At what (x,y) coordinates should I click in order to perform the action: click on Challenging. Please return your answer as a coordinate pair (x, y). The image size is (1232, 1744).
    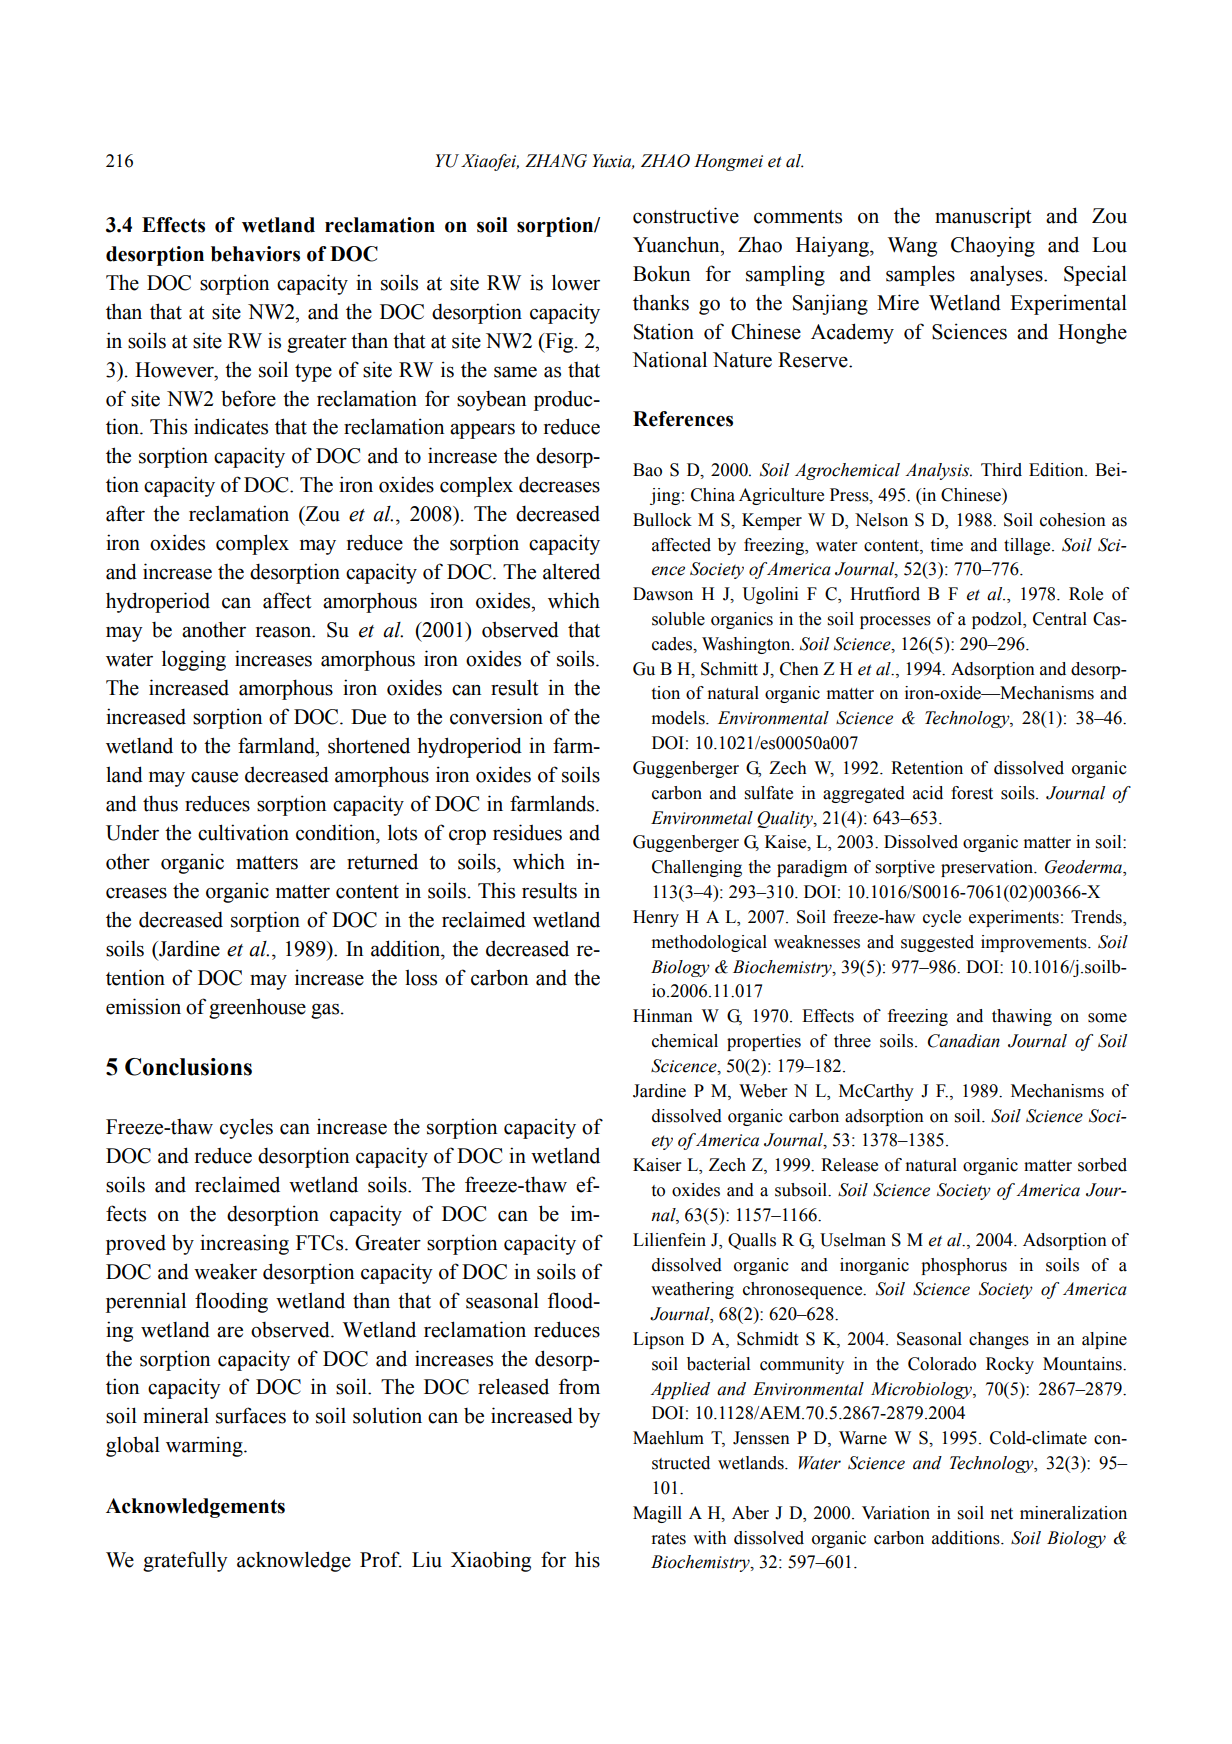
    Looking at the image, I should click on (697, 868).
